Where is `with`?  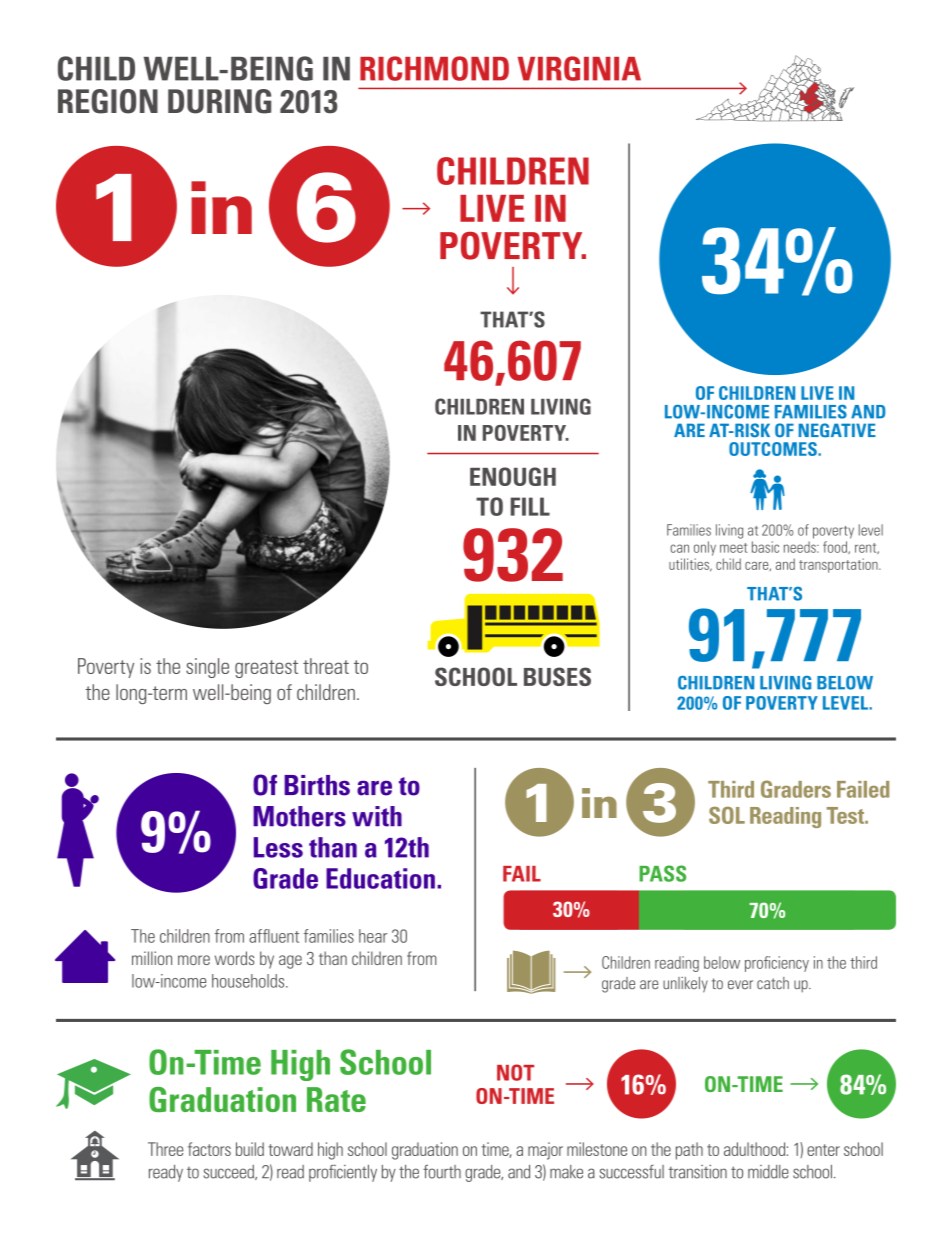 with is located at coordinates (377, 816).
